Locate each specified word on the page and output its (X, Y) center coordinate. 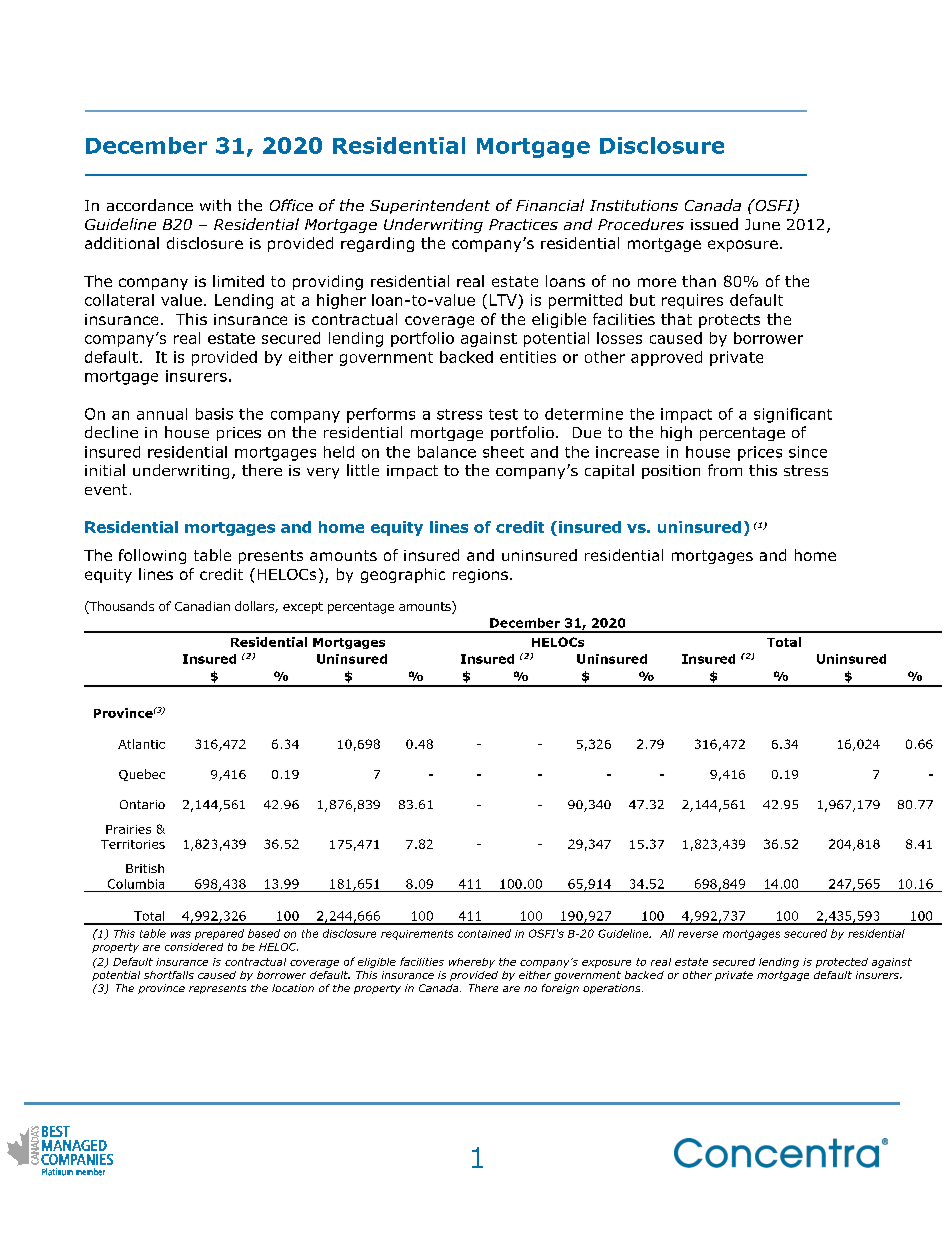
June (762, 224)
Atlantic (141, 744)
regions (480, 576)
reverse (698, 934)
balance (447, 452)
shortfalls (169, 975)
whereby (472, 963)
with (215, 205)
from (725, 470)
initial (105, 470)
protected (842, 963)
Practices (523, 224)
